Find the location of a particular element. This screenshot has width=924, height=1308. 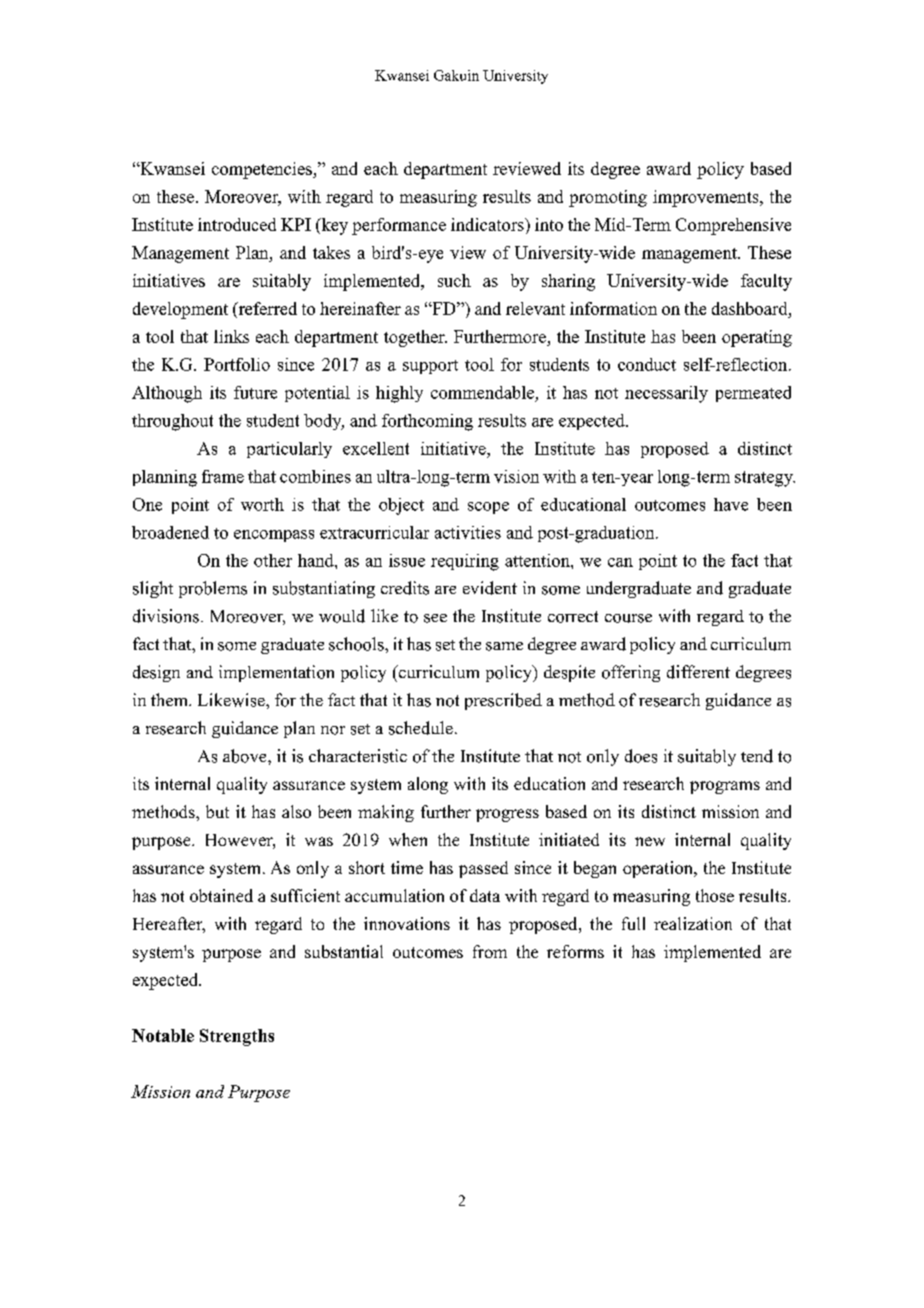

Gakuin is located at coordinates (456, 75).
